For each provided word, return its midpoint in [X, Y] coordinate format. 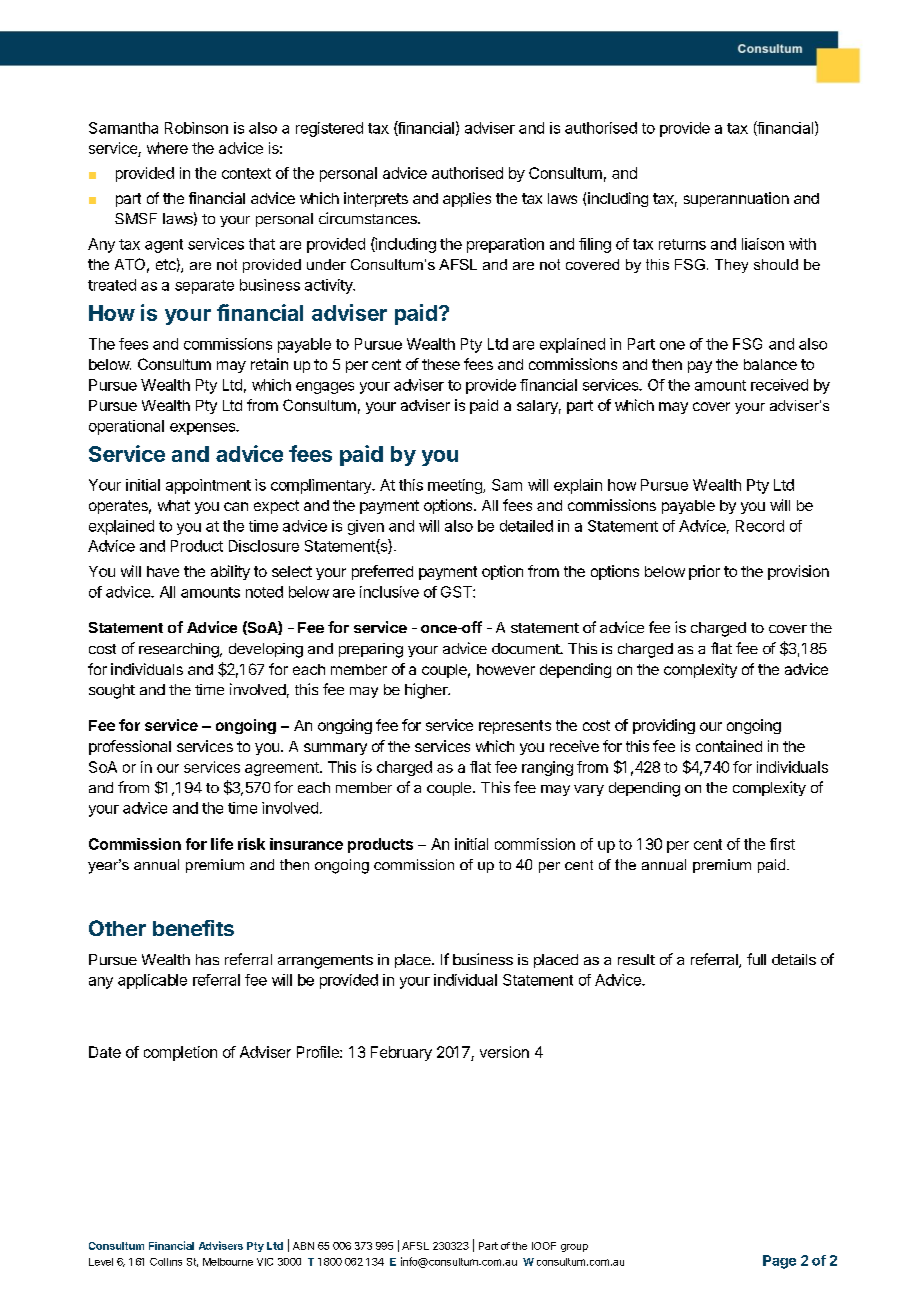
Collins [166, 1262]
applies [467, 199]
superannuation [736, 199]
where [167, 148]
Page [779, 1262]
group [574, 1248]
